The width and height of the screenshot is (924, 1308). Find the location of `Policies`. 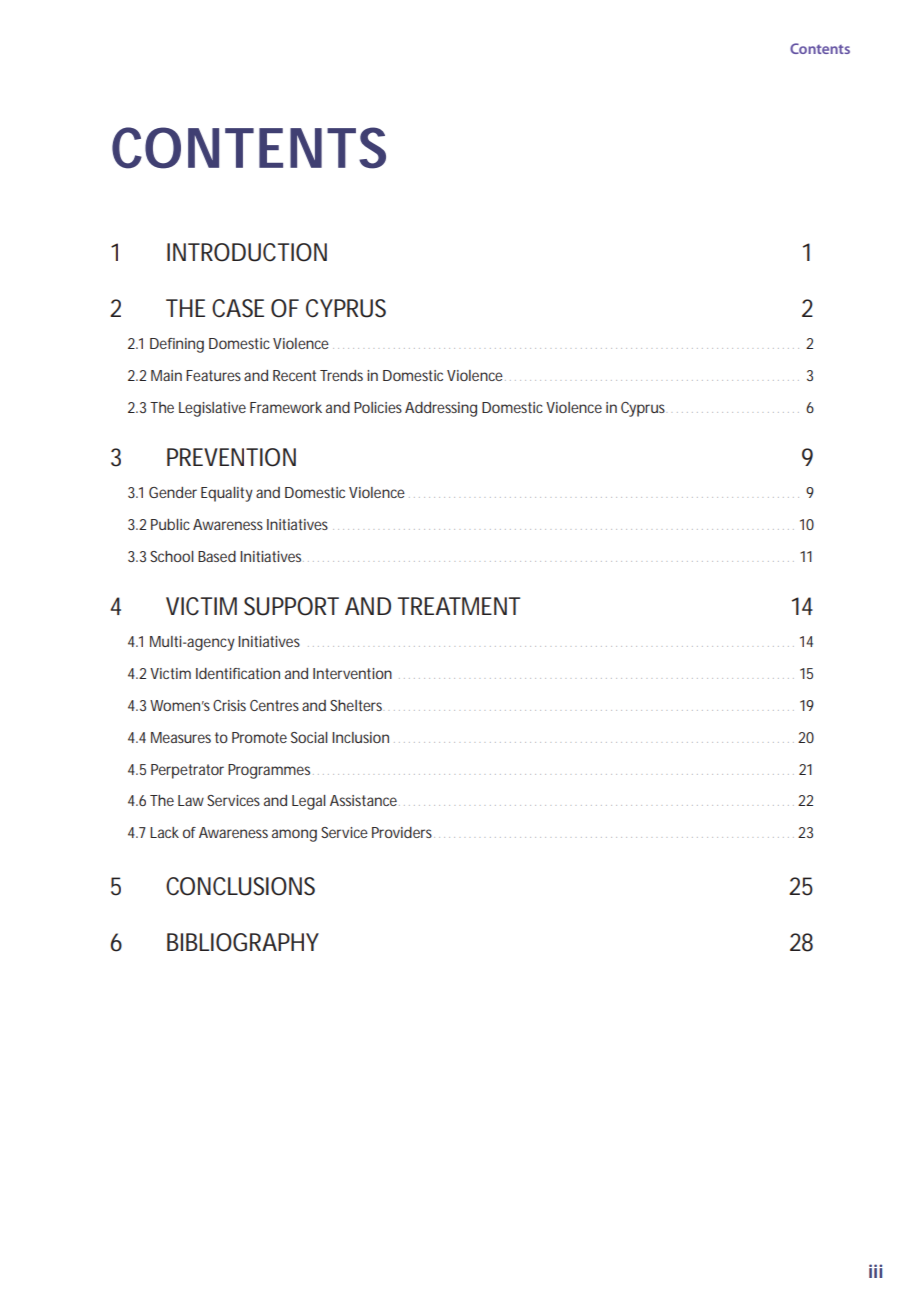

Policies is located at coordinates (378, 407).
